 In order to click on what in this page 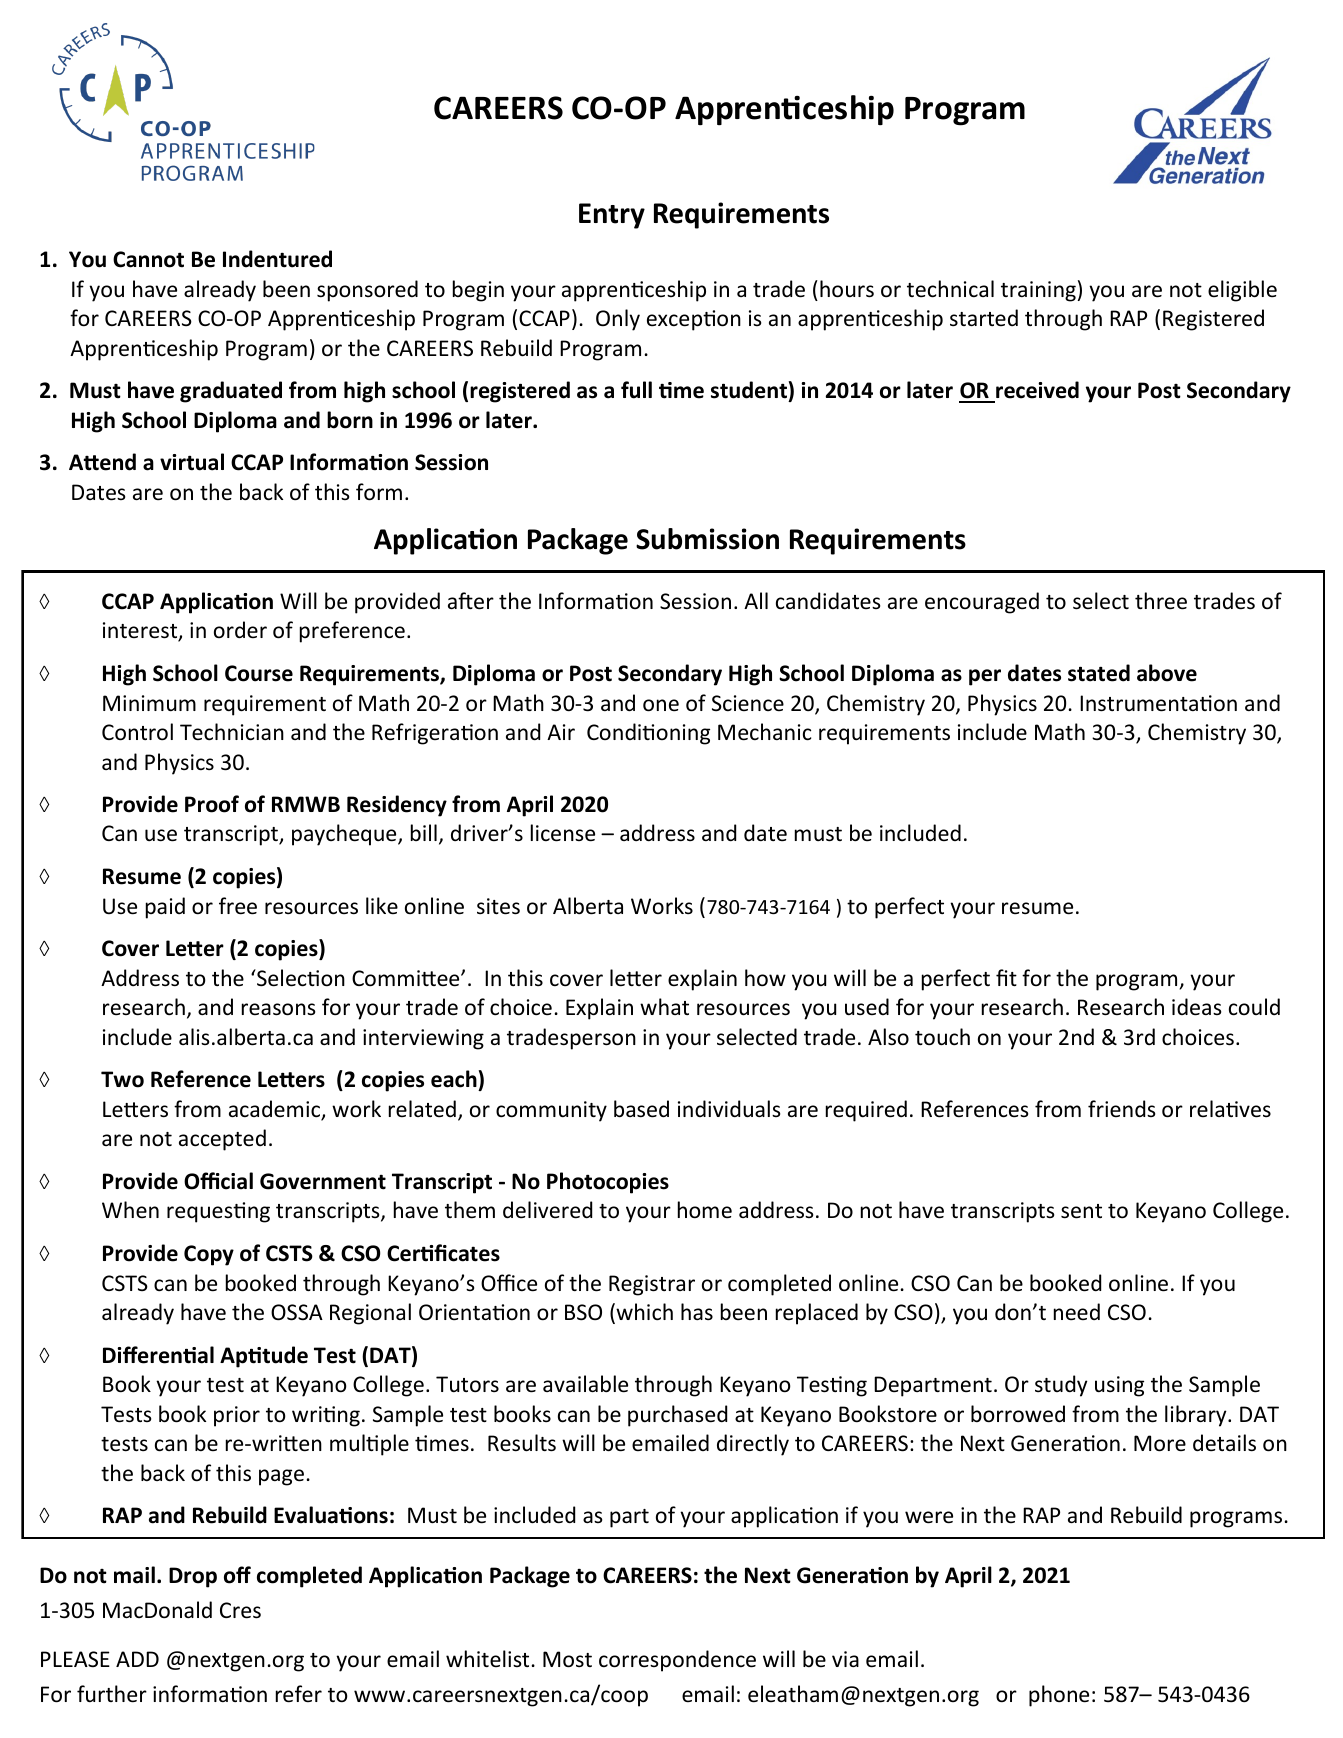, I will do `click(664, 1006)`.
